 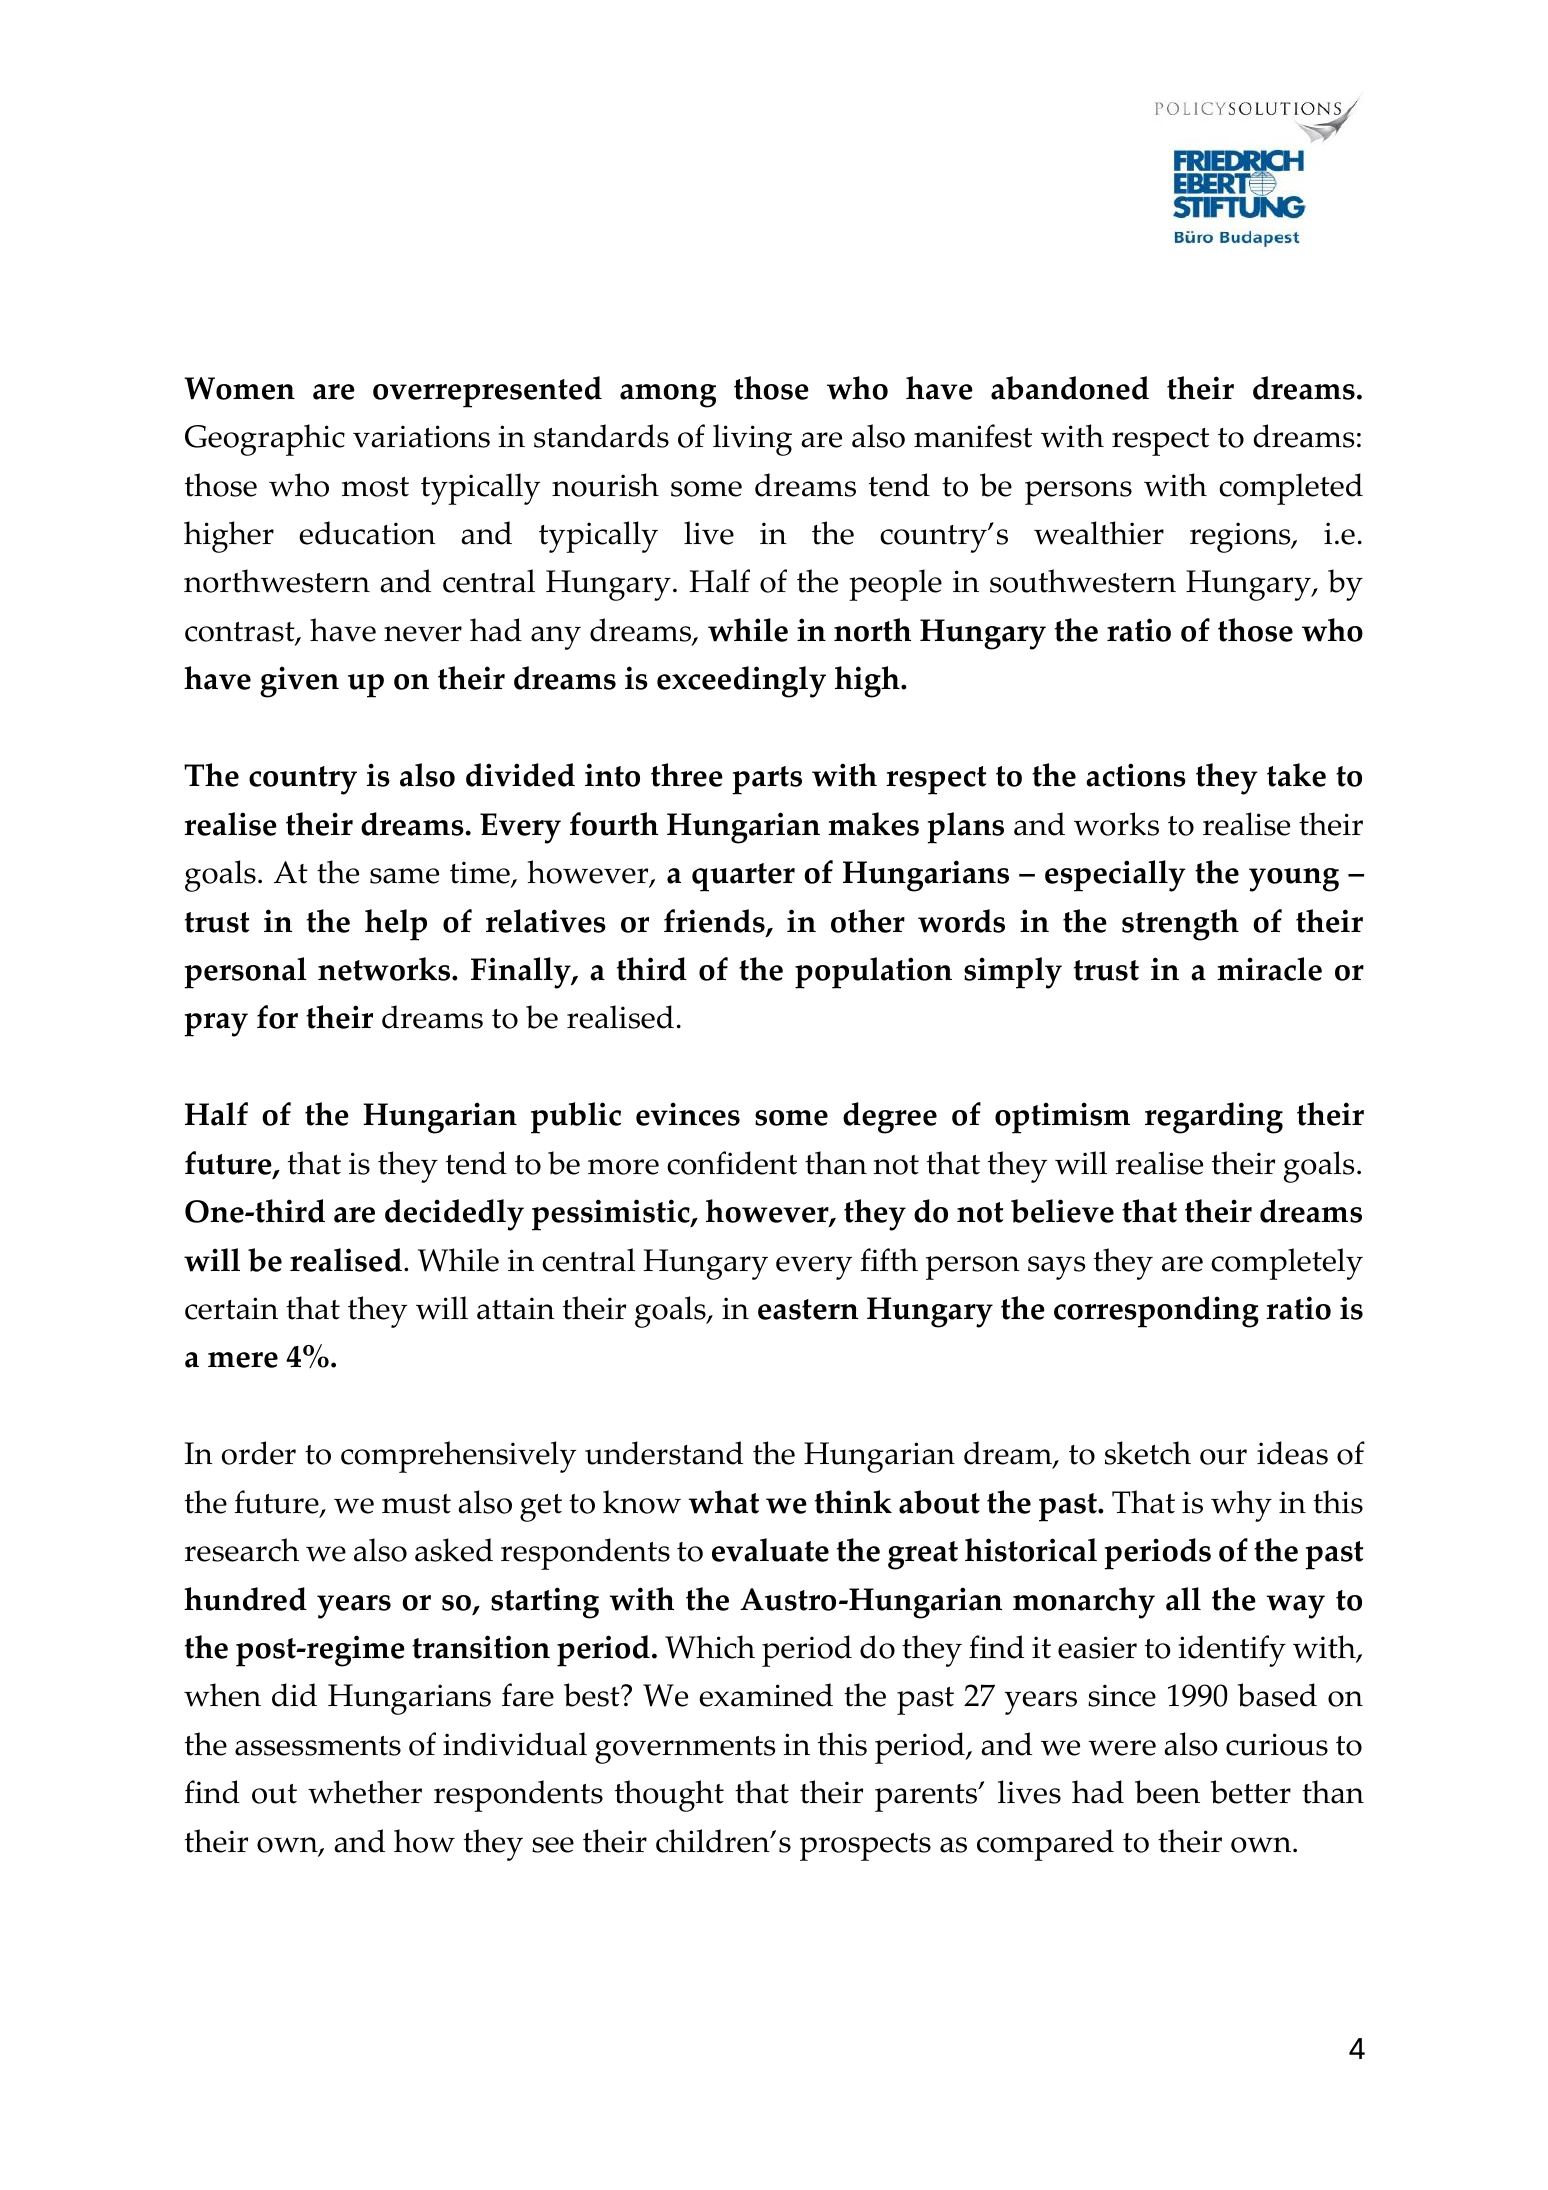 What do you see at coordinates (752, 440) in the screenshot?
I see `living` at bounding box center [752, 440].
